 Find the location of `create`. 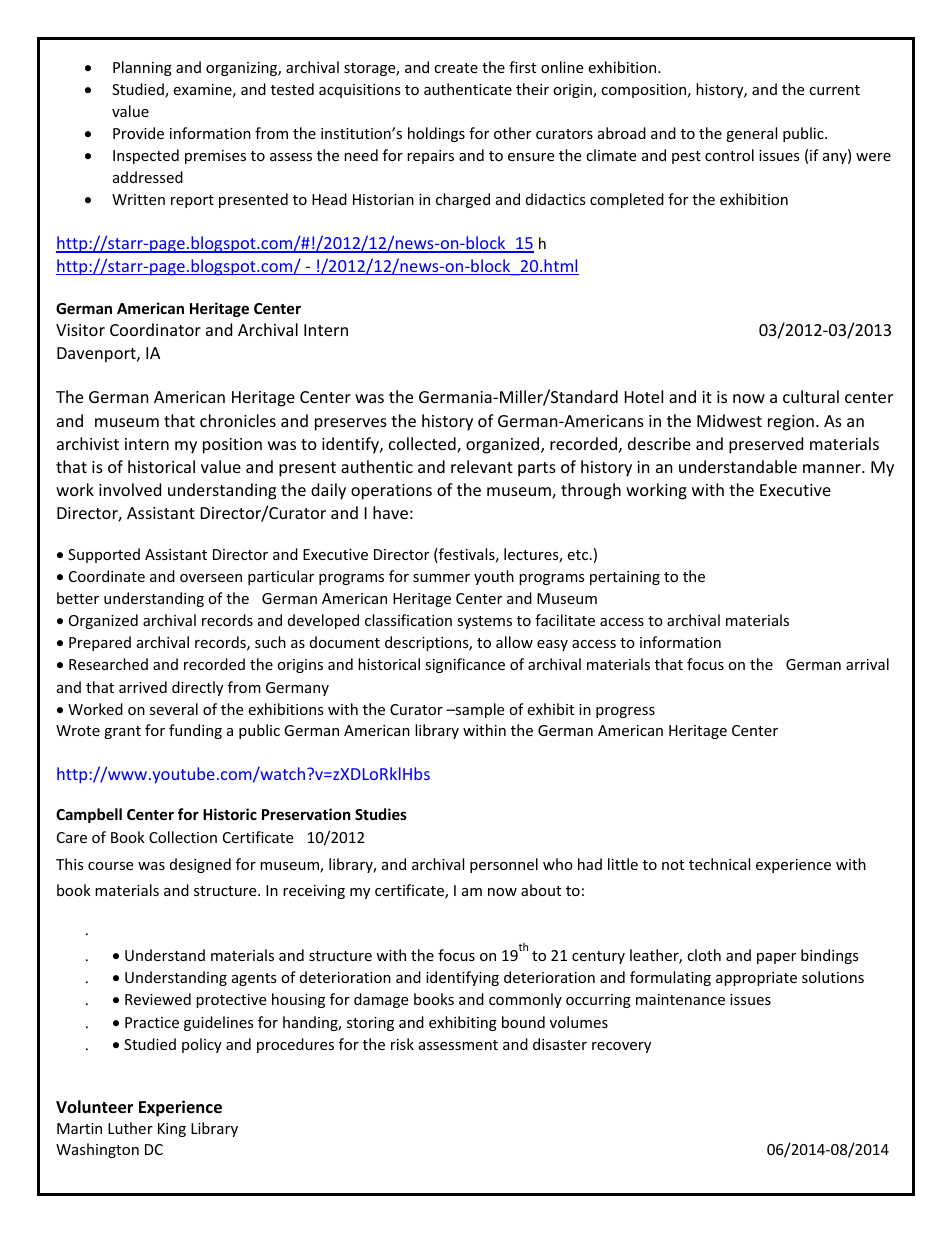

create is located at coordinates (456, 68).
